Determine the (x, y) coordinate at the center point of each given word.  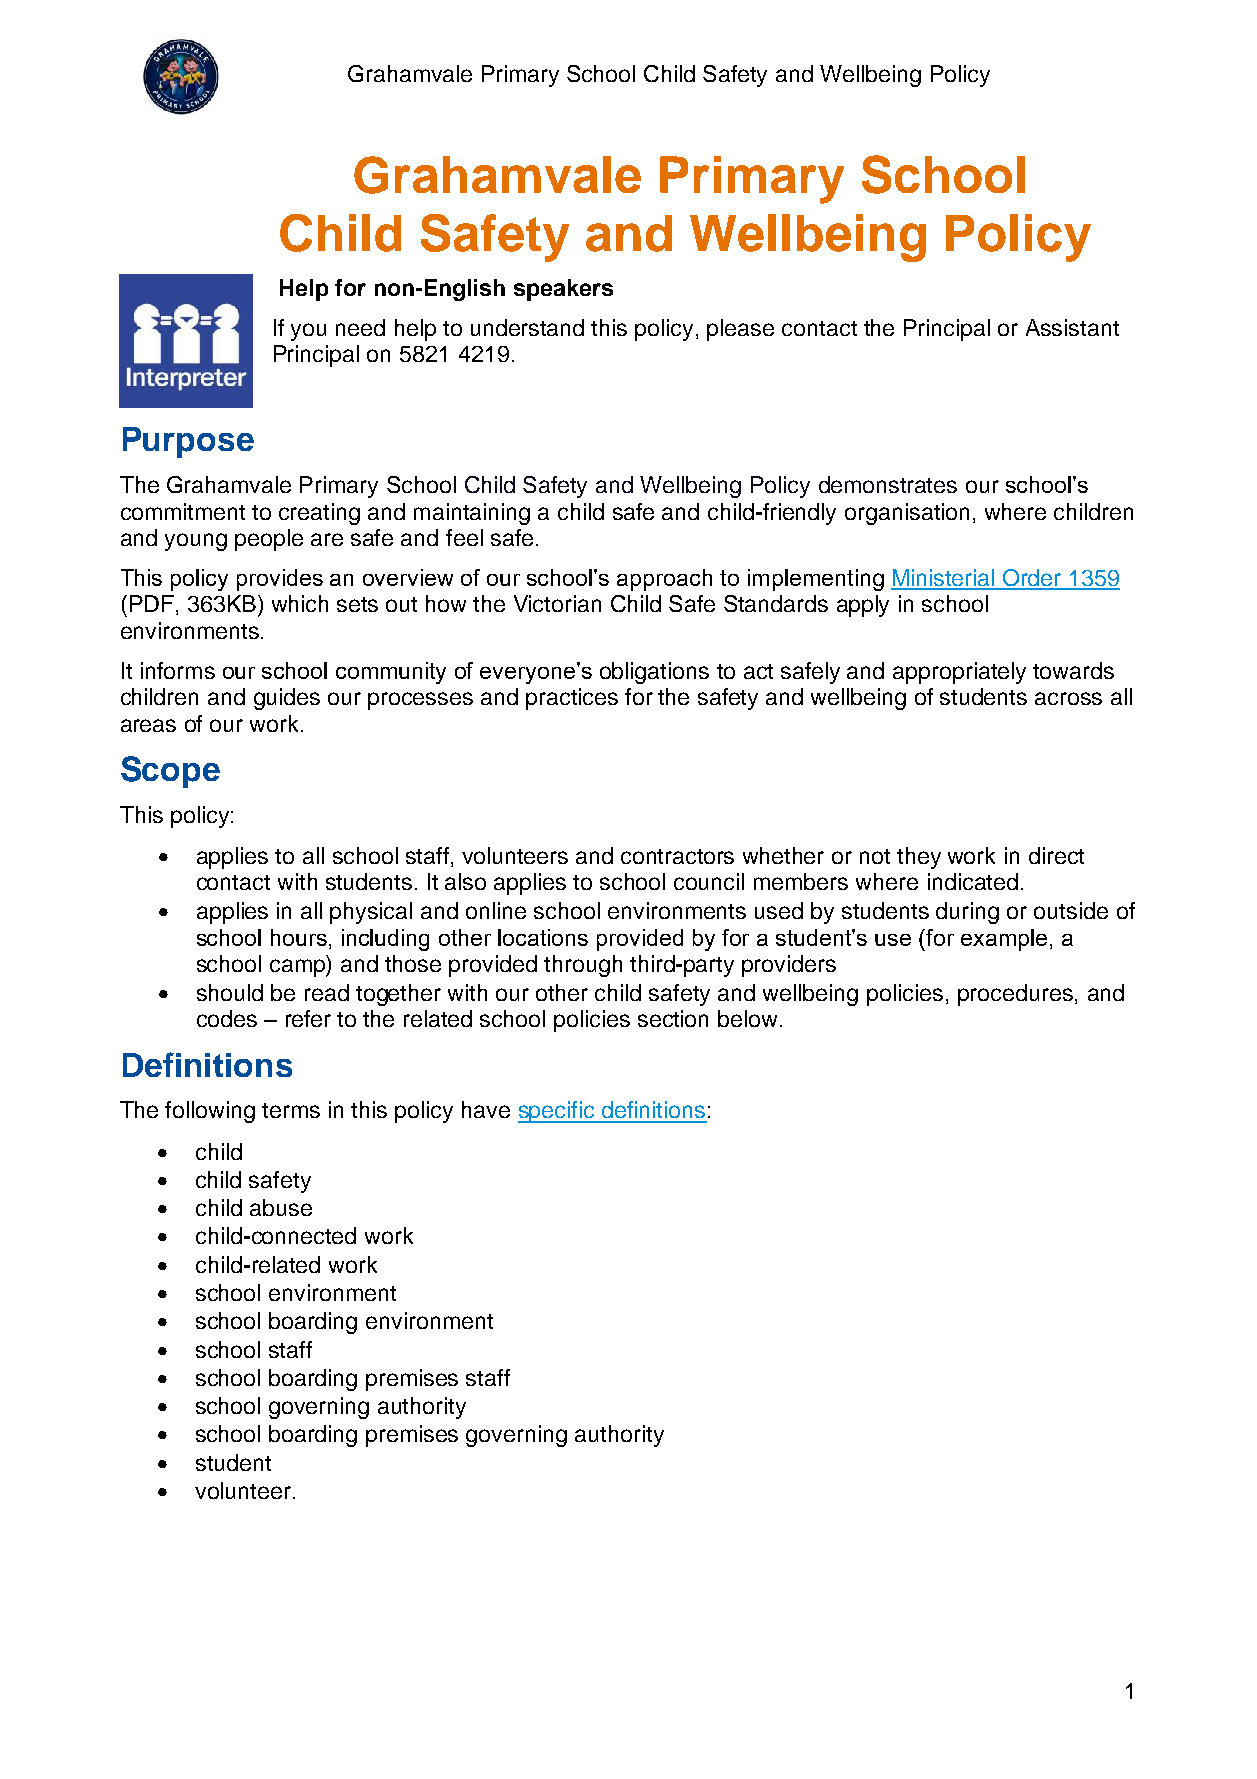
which (300, 603)
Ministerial (944, 579)
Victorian (557, 603)
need (360, 327)
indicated (973, 881)
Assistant (1072, 327)
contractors (677, 856)
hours (299, 937)
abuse (281, 1207)
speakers (563, 290)
